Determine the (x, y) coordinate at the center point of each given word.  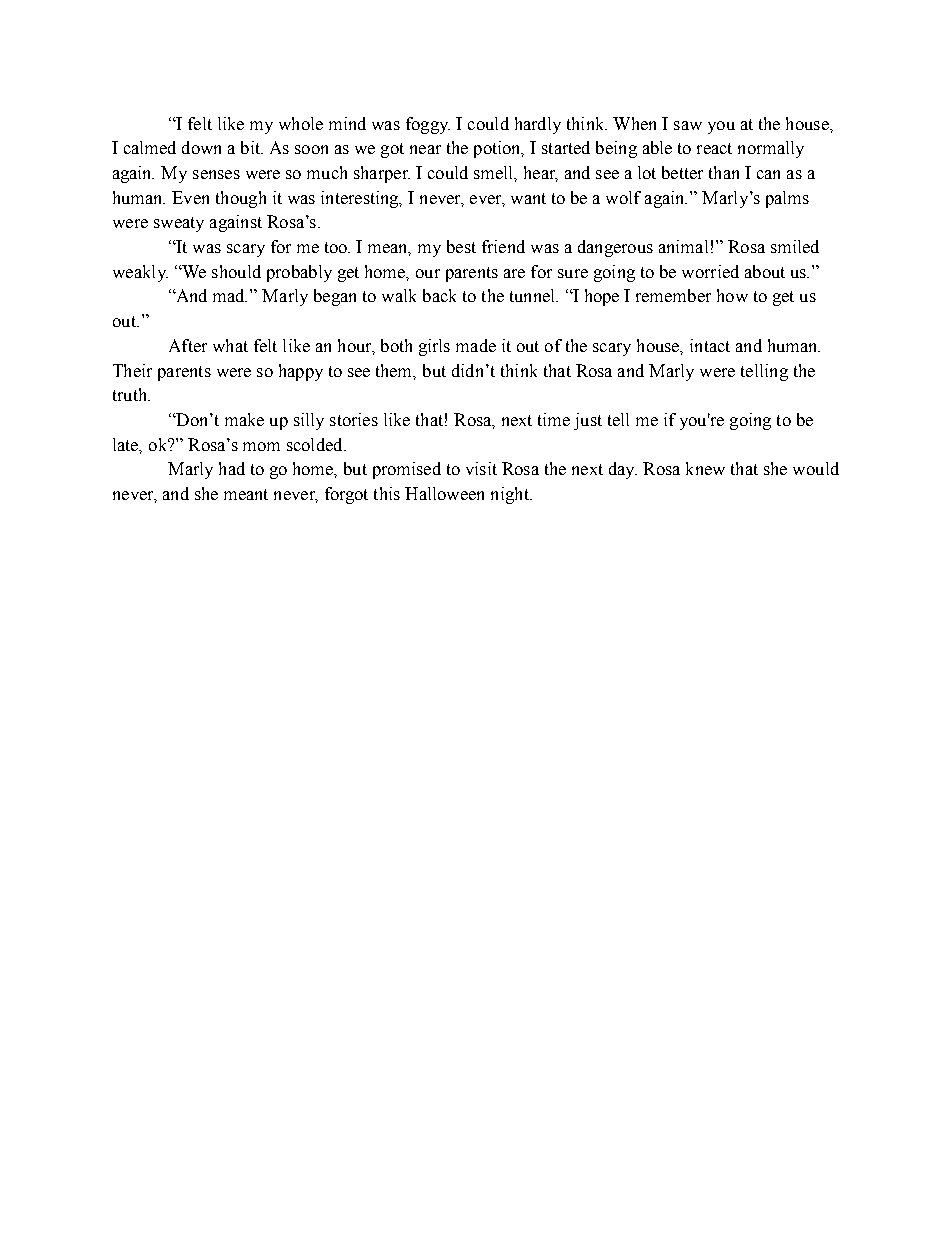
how (732, 295)
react (714, 148)
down (201, 147)
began (335, 297)
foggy (428, 125)
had (232, 468)
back (439, 295)
